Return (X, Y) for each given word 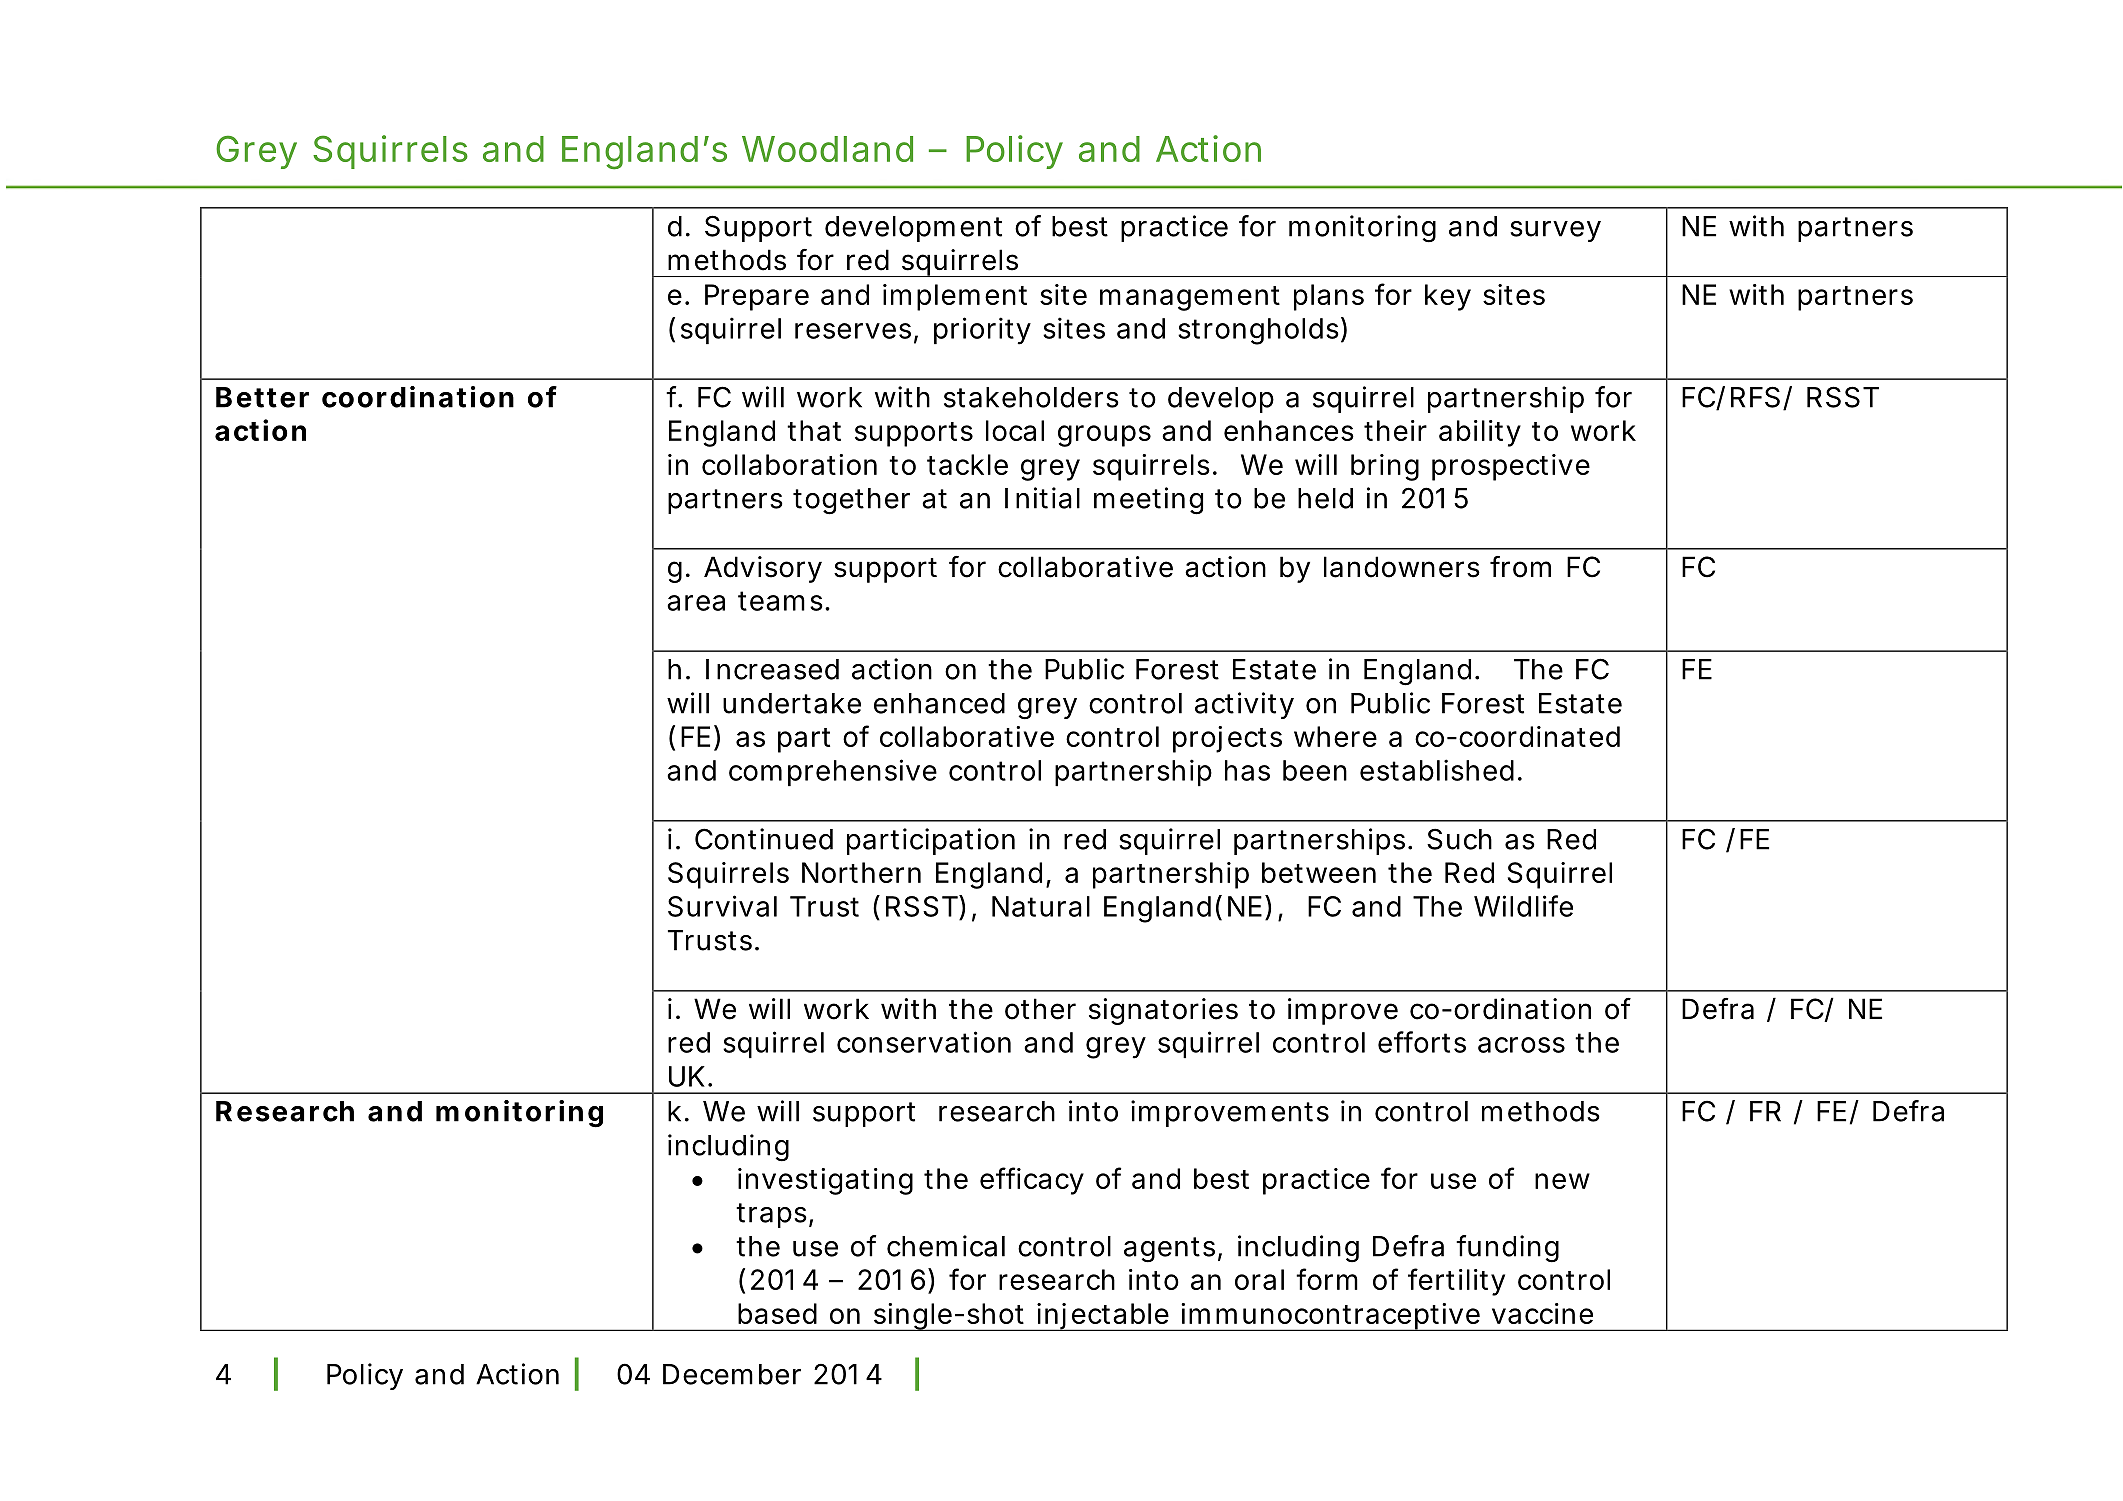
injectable (1102, 1317)
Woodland (827, 149)
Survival (722, 906)
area (696, 603)
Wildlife (1523, 906)
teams (780, 601)
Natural (1041, 906)
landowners (1402, 567)
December (732, 1374)
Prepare (757, 297)
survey (1555, 231)
